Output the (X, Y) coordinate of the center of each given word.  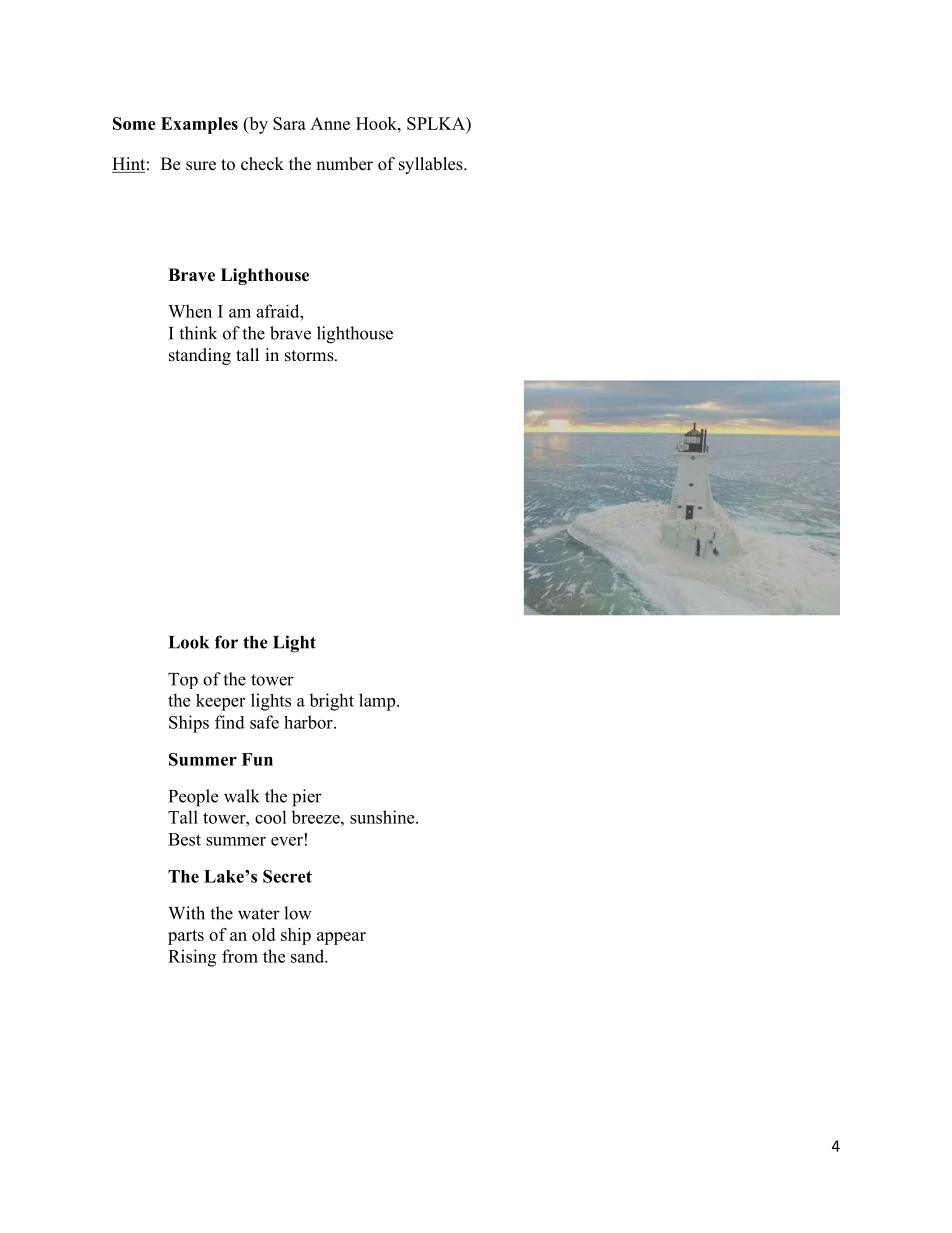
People (193, 798)
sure (201, 166)
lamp (378, 702)
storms (310, 356)
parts (186, 937)
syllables (432, 165)
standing (200, 356)
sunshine (383, 817)
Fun (257, 759)
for (226, 642)
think (198, 333)
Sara (289, 123)
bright (331, 702)
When (190, 311)
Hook (377, 123)
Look (189, 642)
